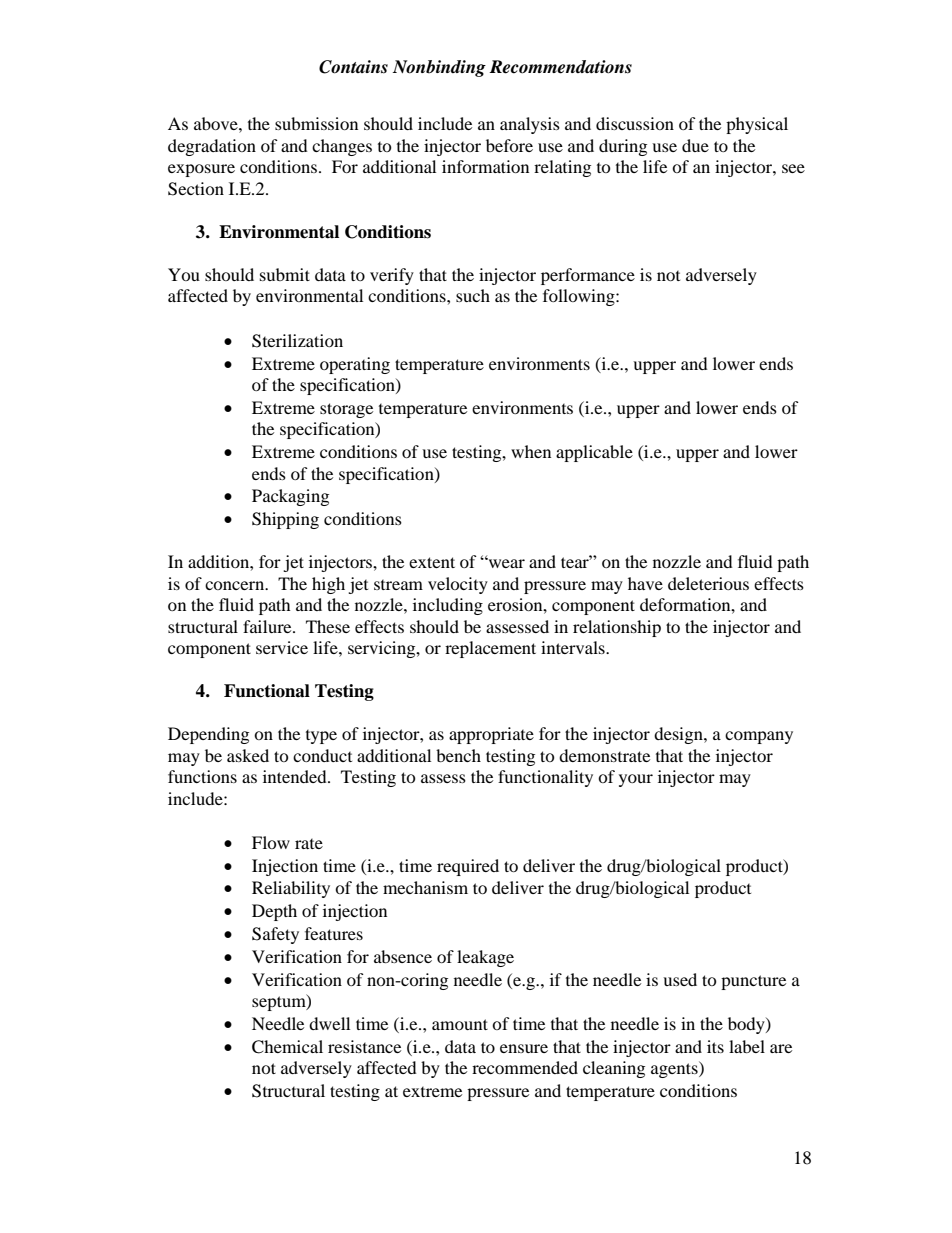  What do you see at coordinates (524, 1048) in the document?
I see `ensure` at bounding box center [524, 1048].
